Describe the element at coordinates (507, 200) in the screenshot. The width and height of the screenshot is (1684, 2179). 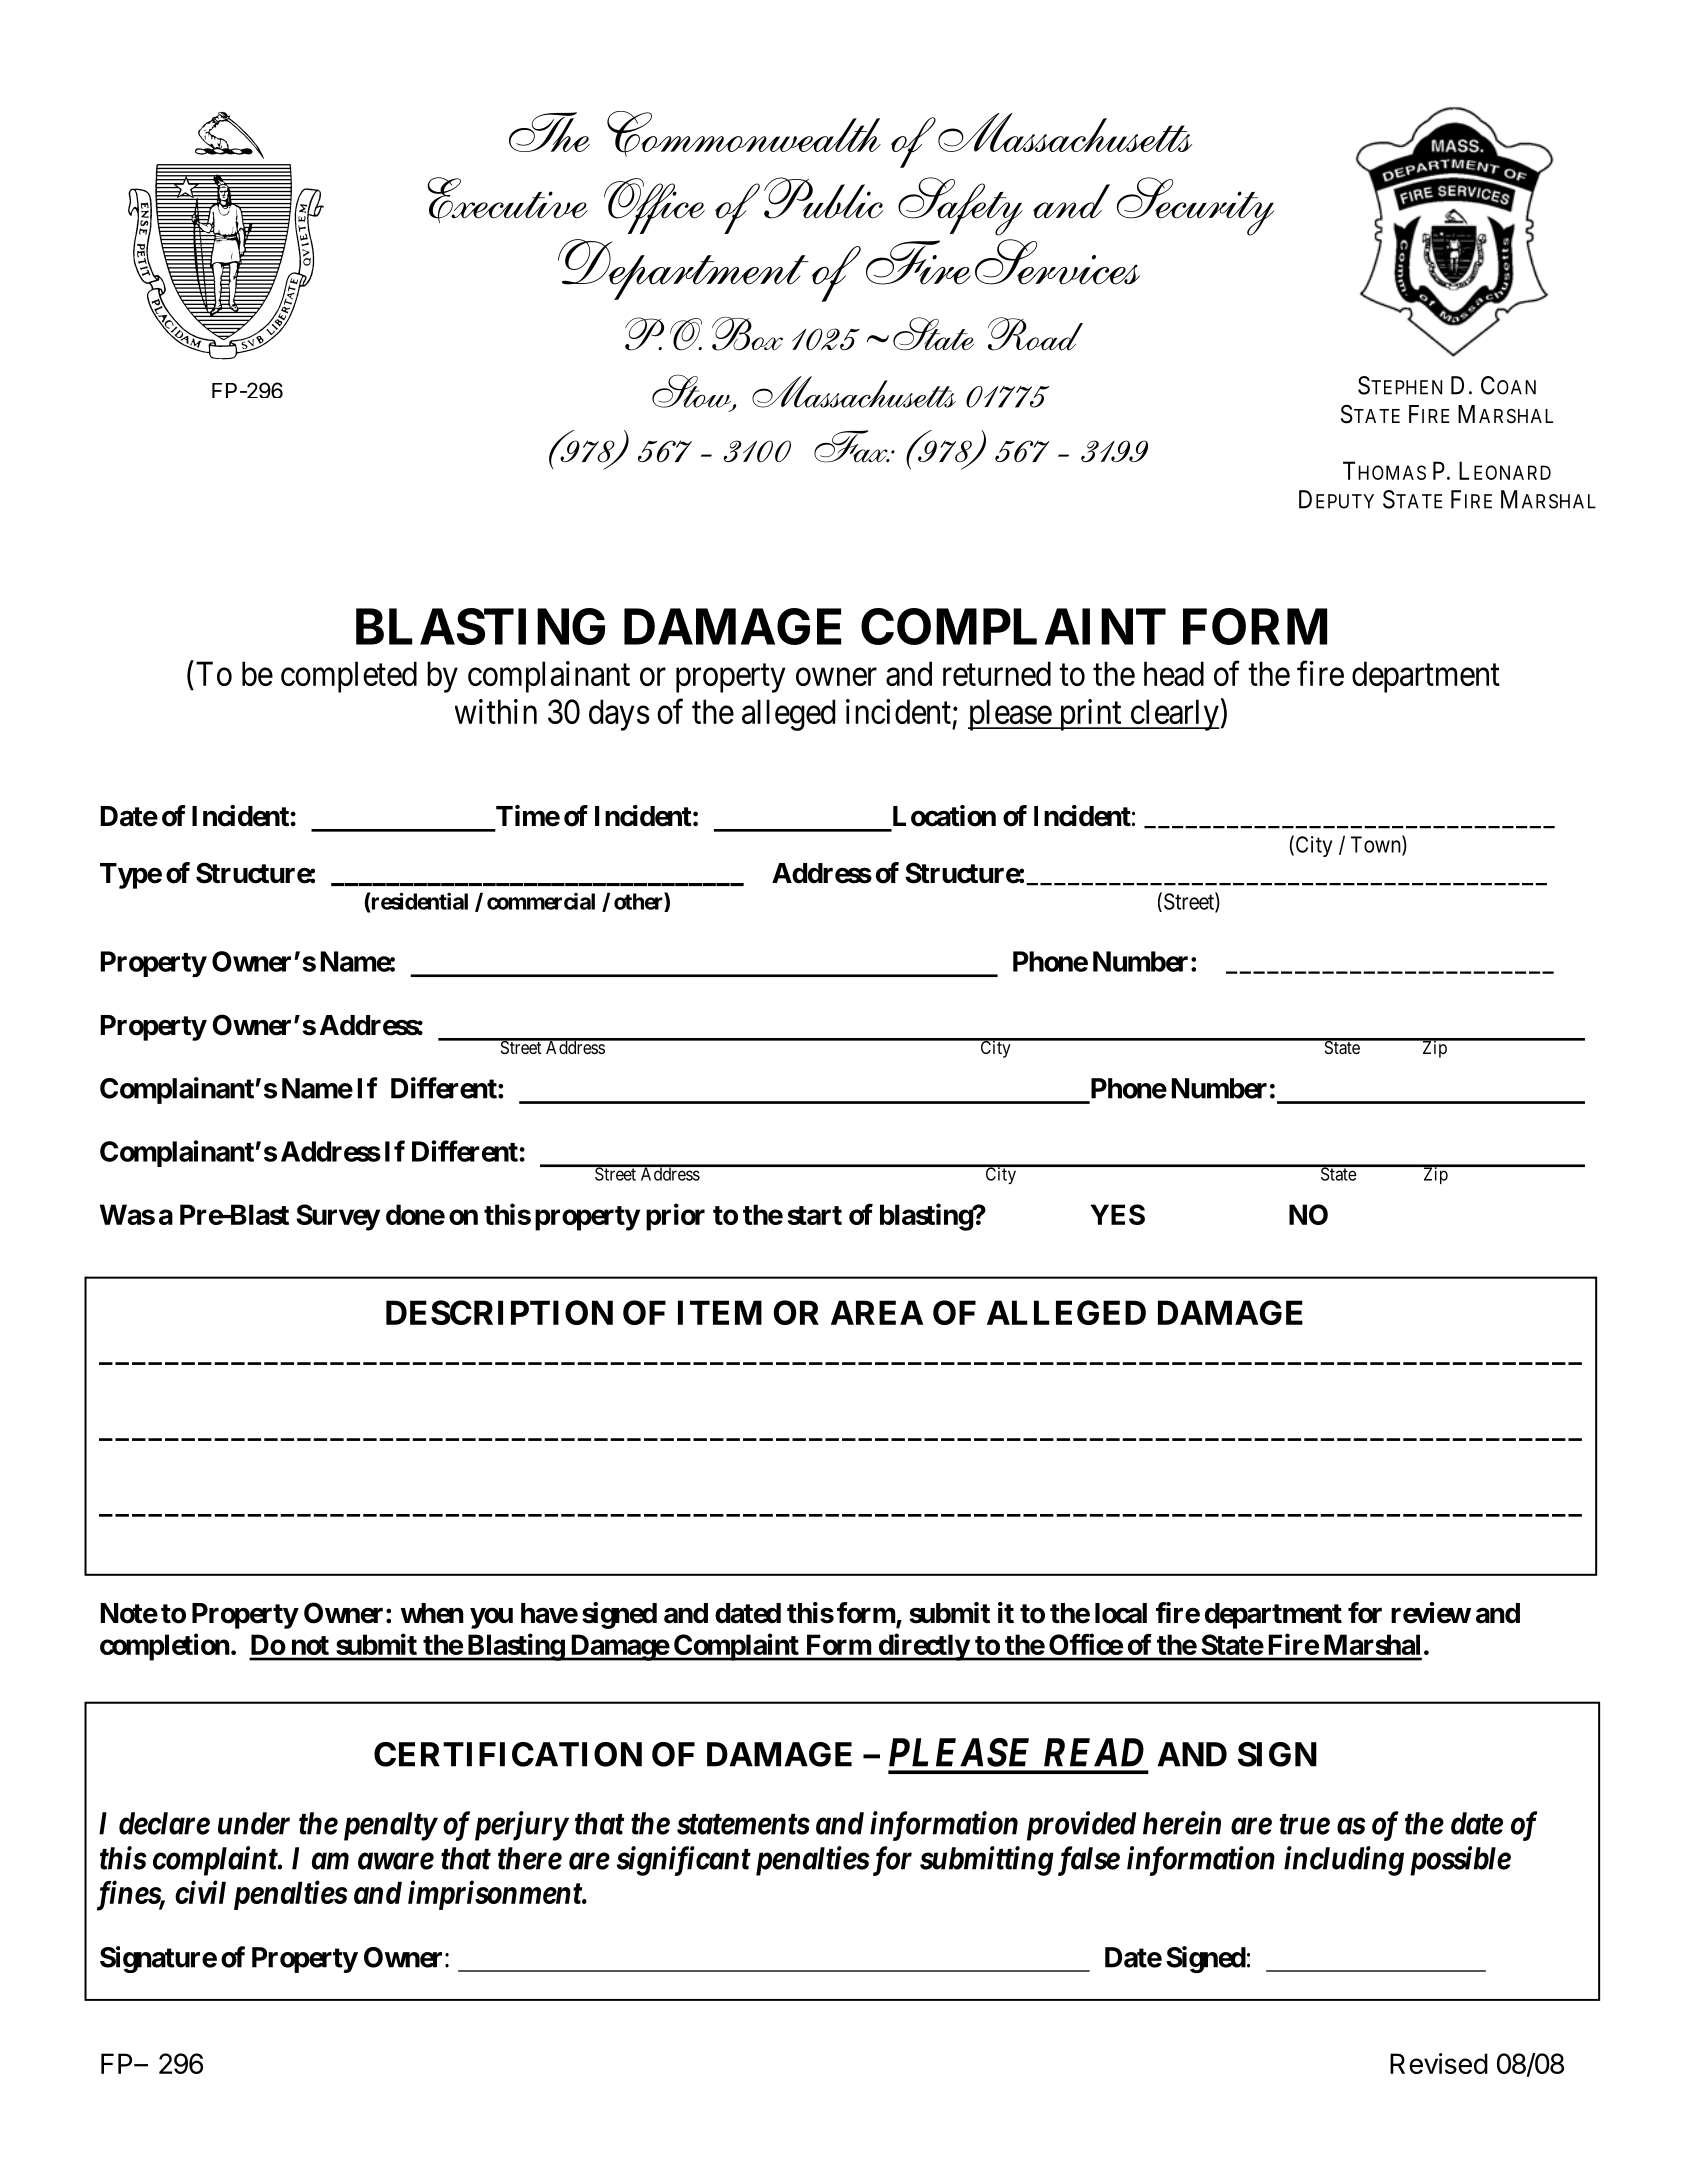
I see `Executive` at that location.
